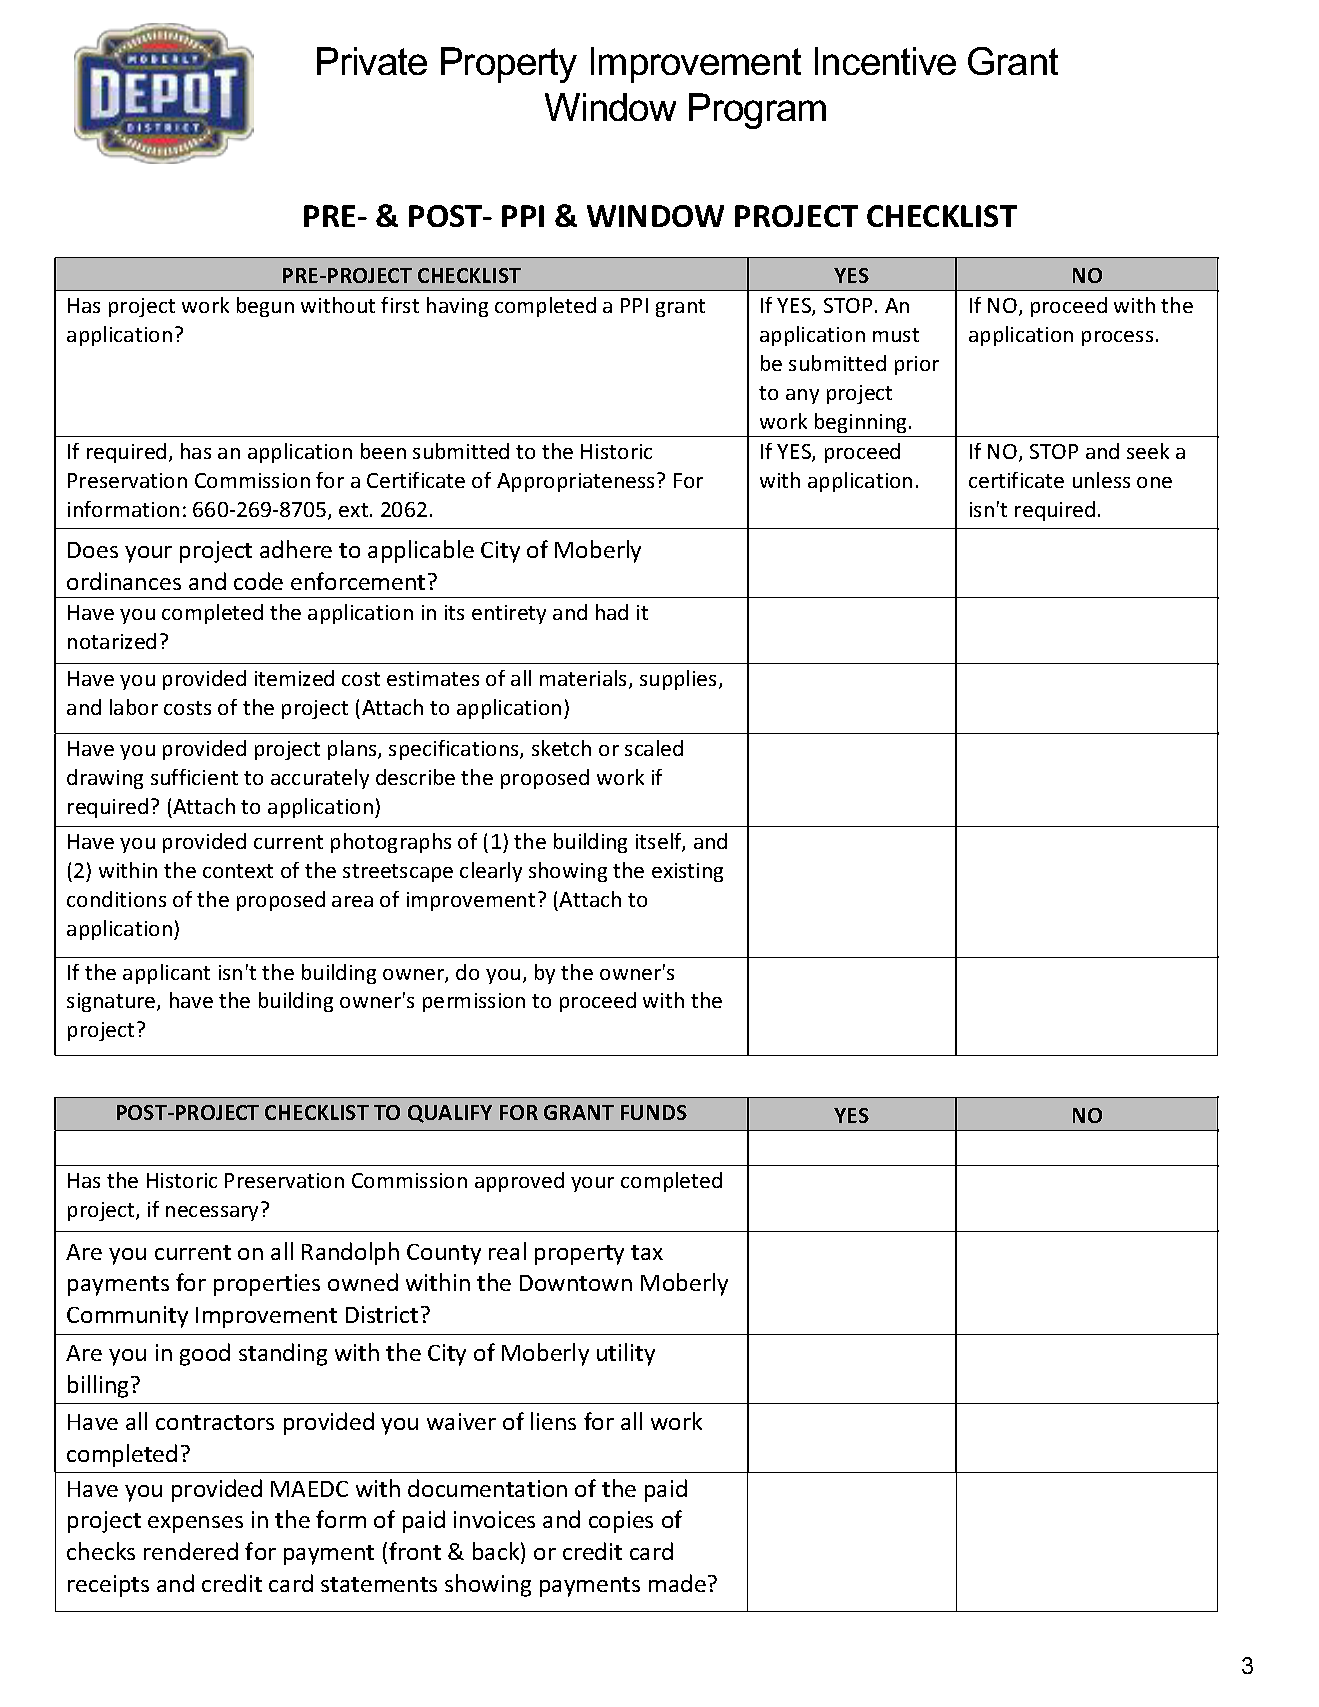 Image resolution: width=1319 pixels, height=1707 pixels. What do you see at coordinates (372, 61) in the image?
I see `Private` at bounding box center [372, 61].
